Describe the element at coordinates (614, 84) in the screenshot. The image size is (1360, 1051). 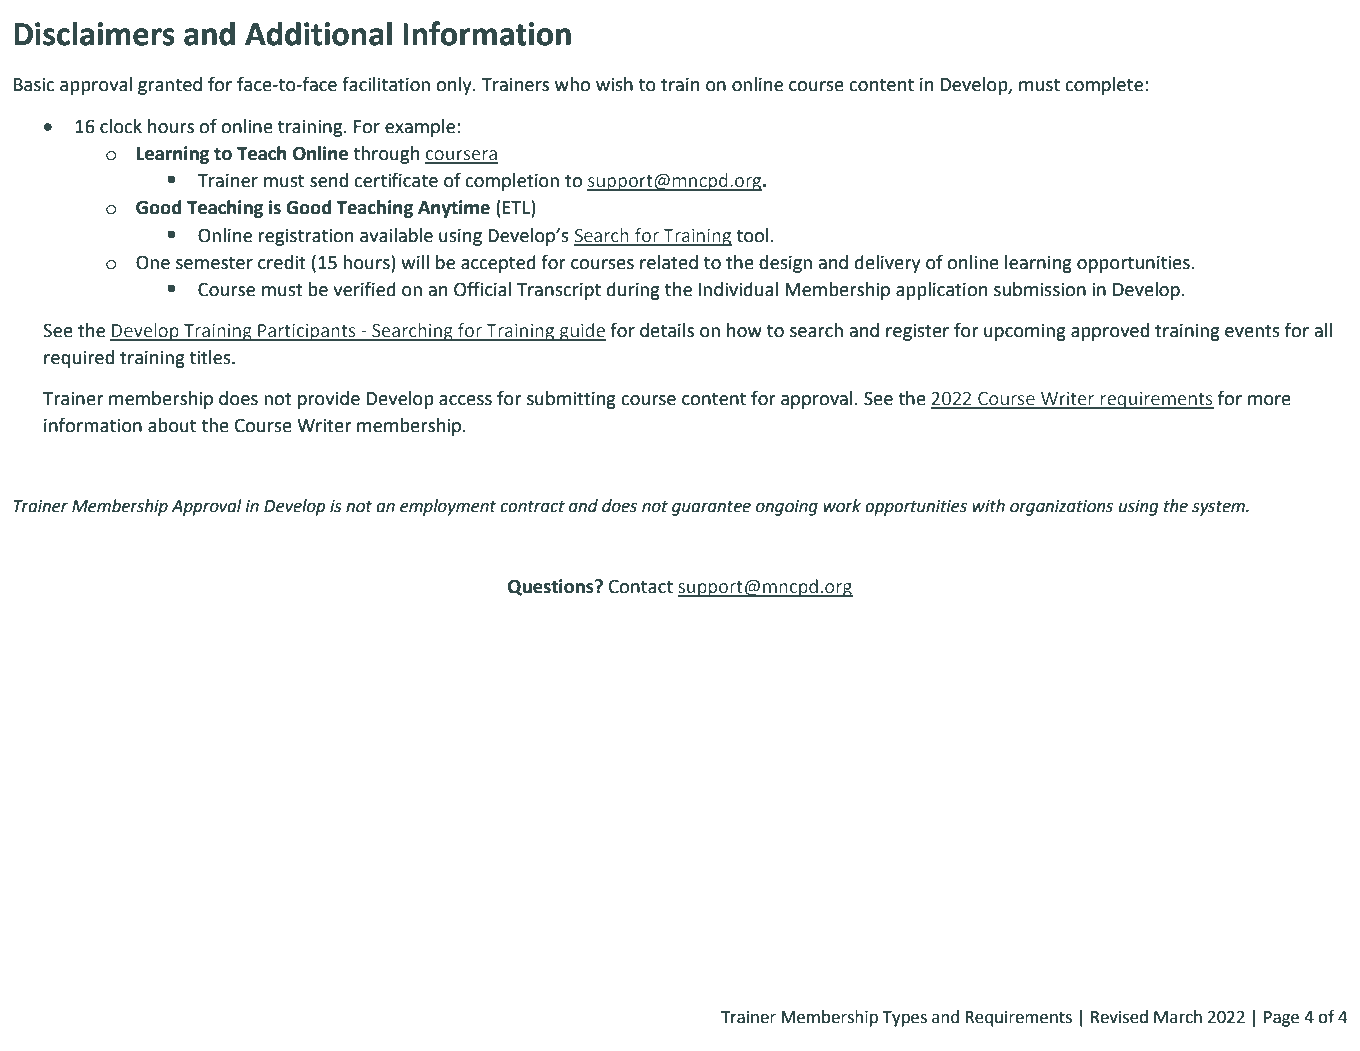
I see `wish` at that location.
